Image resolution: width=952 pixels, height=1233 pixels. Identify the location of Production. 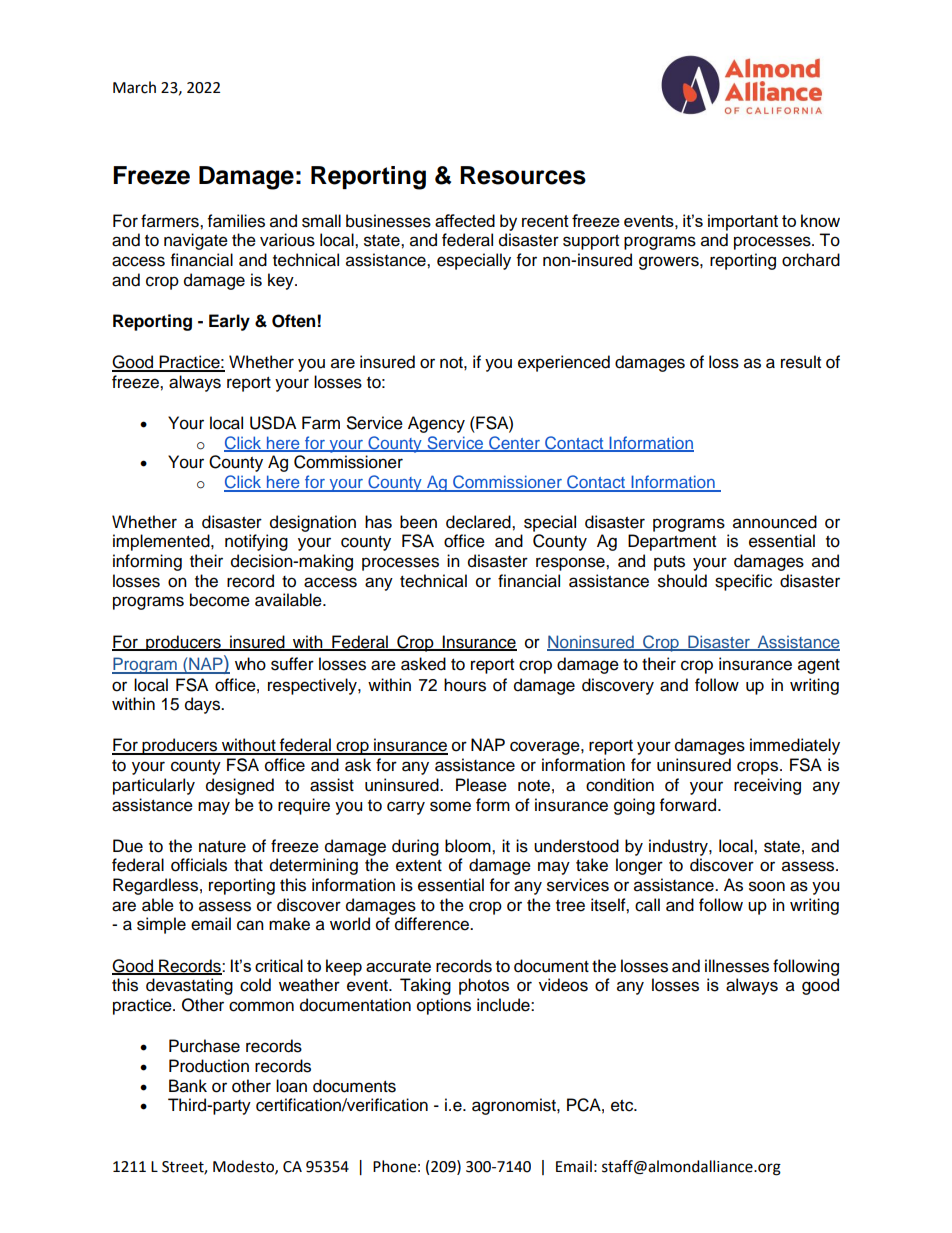
(209, 1066).
